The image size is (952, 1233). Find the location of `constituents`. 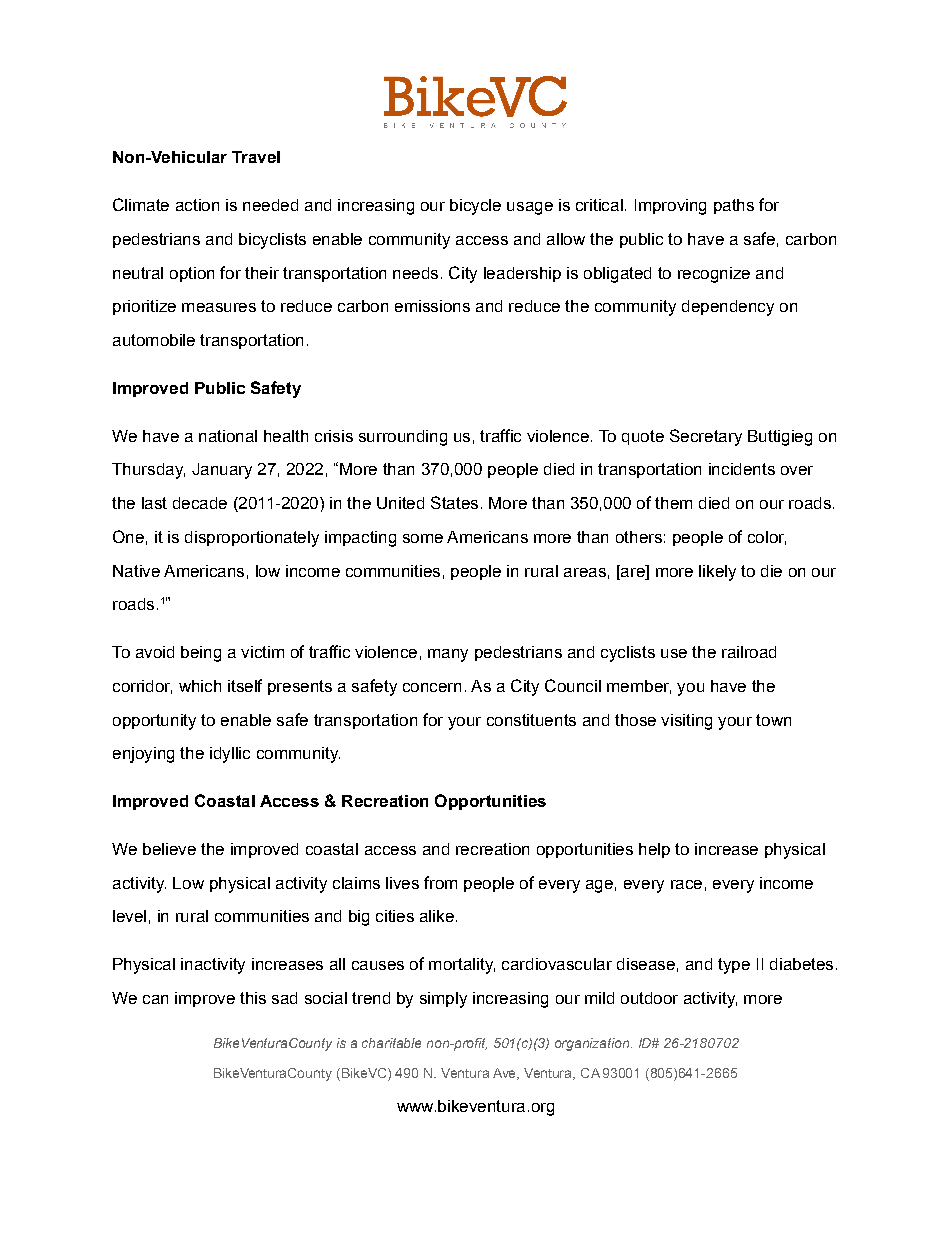

constituents is located at coordinates (531, 720).
